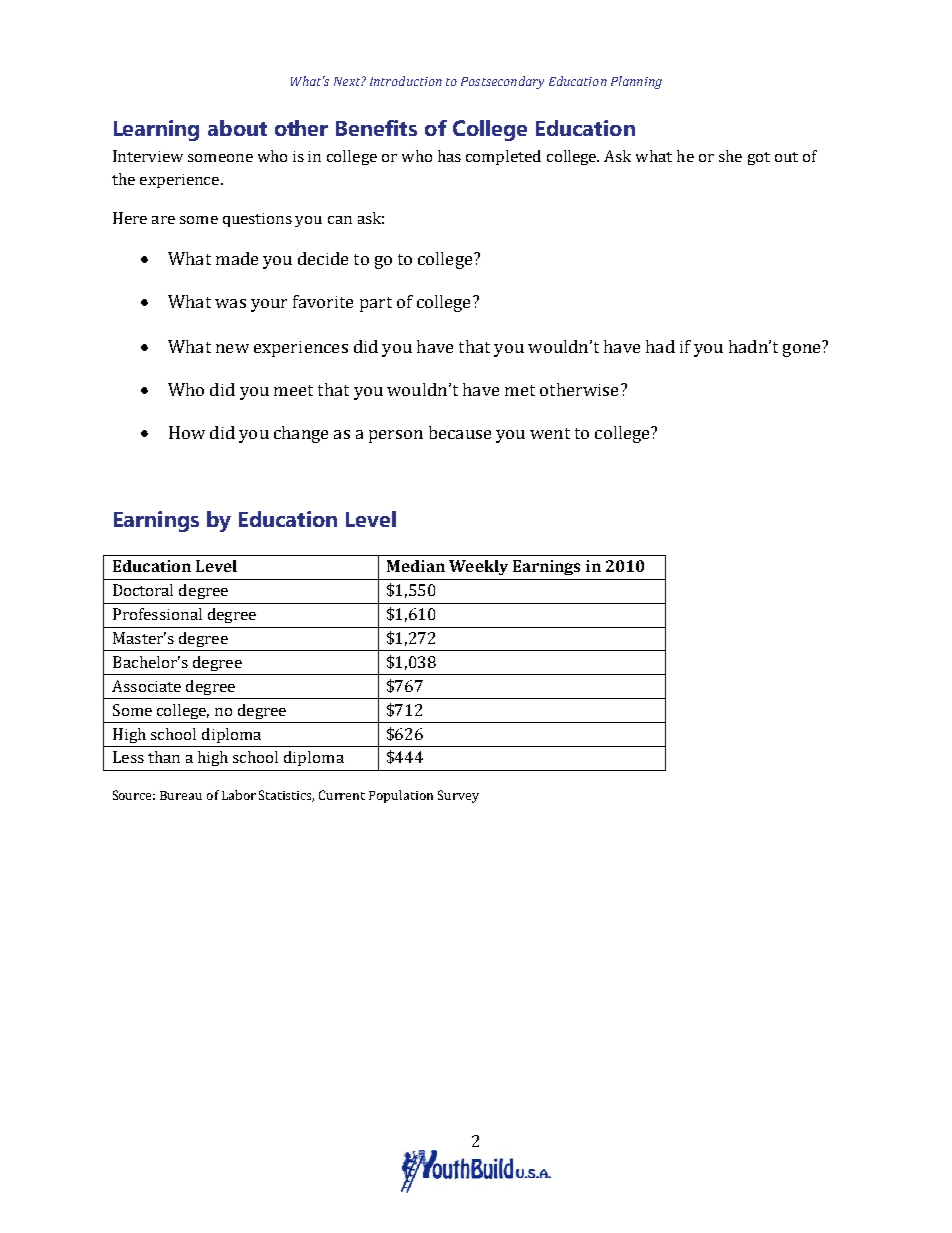  Describe the element at coordinates (239, 795) in the image. I see `Labor` at that location.
